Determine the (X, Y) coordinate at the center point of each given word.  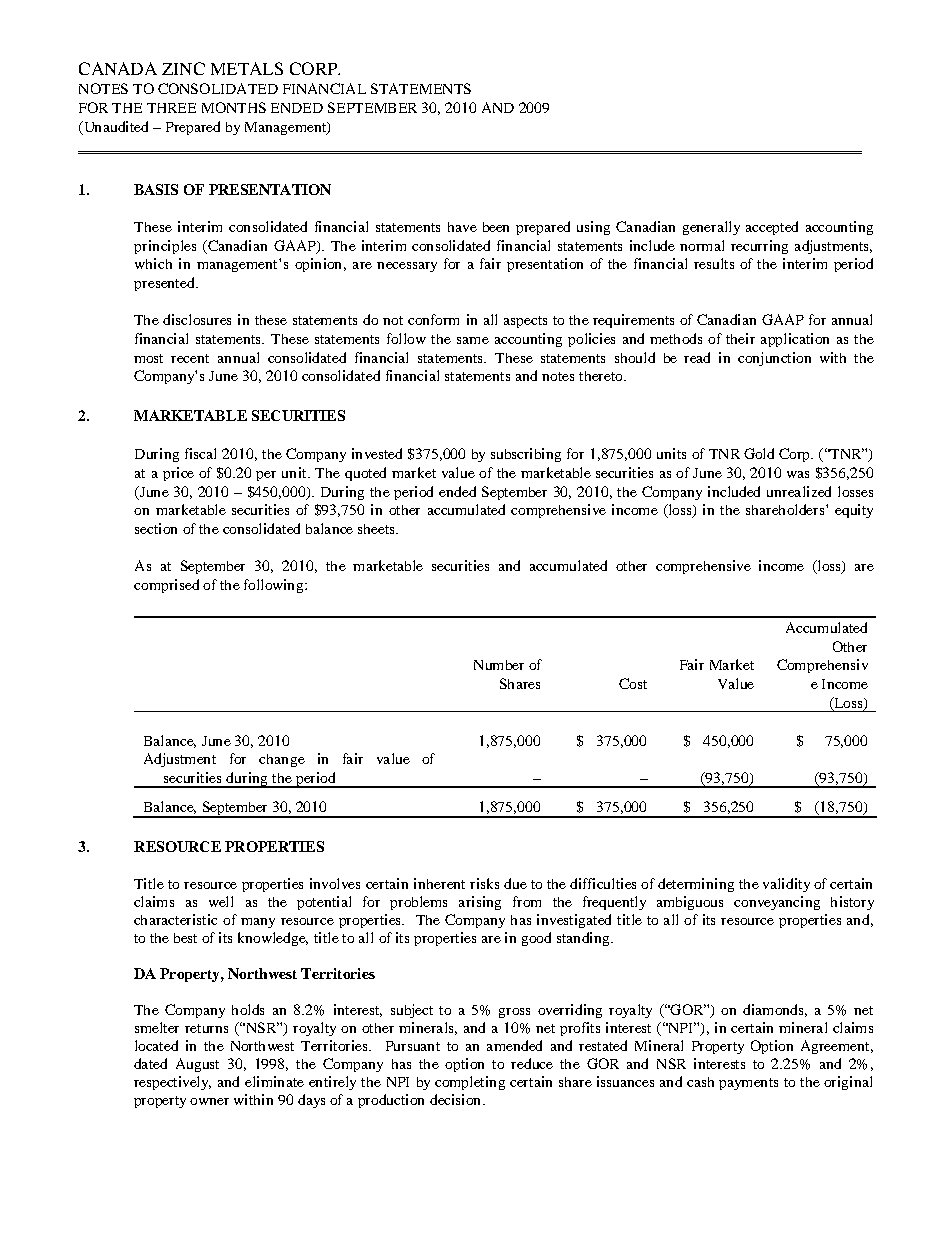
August (197, 1065)
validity (786, 885)
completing (470, 1083)
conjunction (774, 359)
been (496, 227)
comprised (166, 586)
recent (190, 358)
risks (484, 883)
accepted (772, 228)
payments (748, 1084)
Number (499, 665)
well (221, 901)
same (473, 340)
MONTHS (234, 107)
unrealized (799, 491)
